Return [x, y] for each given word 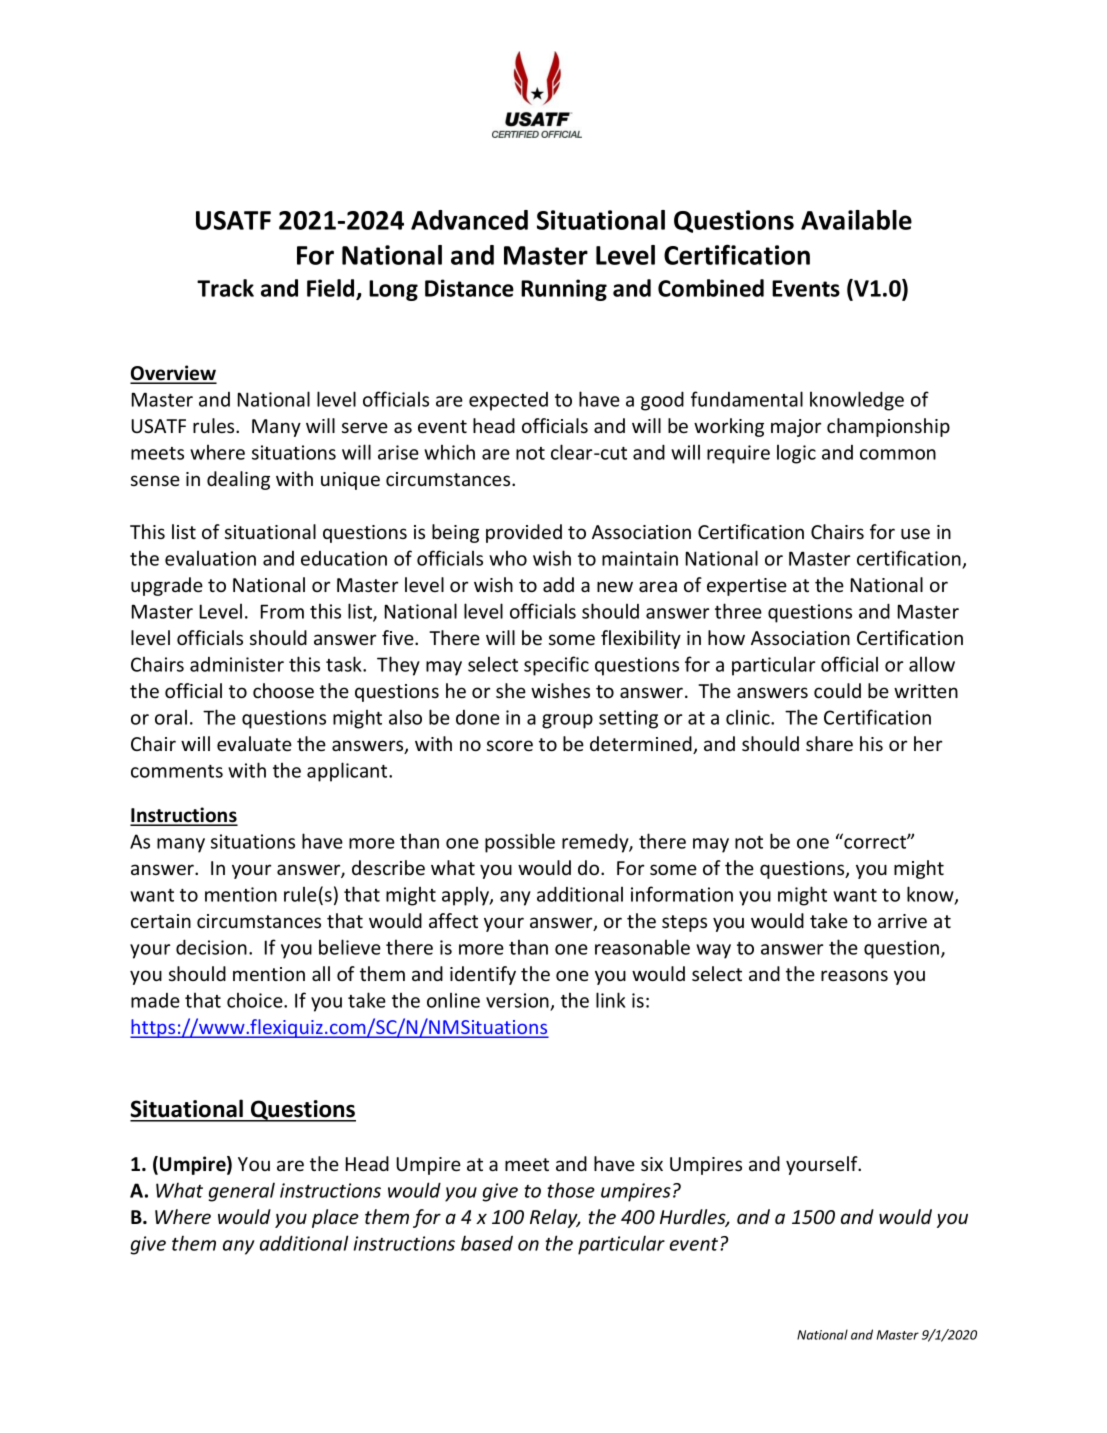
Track [225, 288]
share [829, 743]
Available [856, 220]
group [567, 721]
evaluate [254, 743]
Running [564, 290]
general [242, 1192]
